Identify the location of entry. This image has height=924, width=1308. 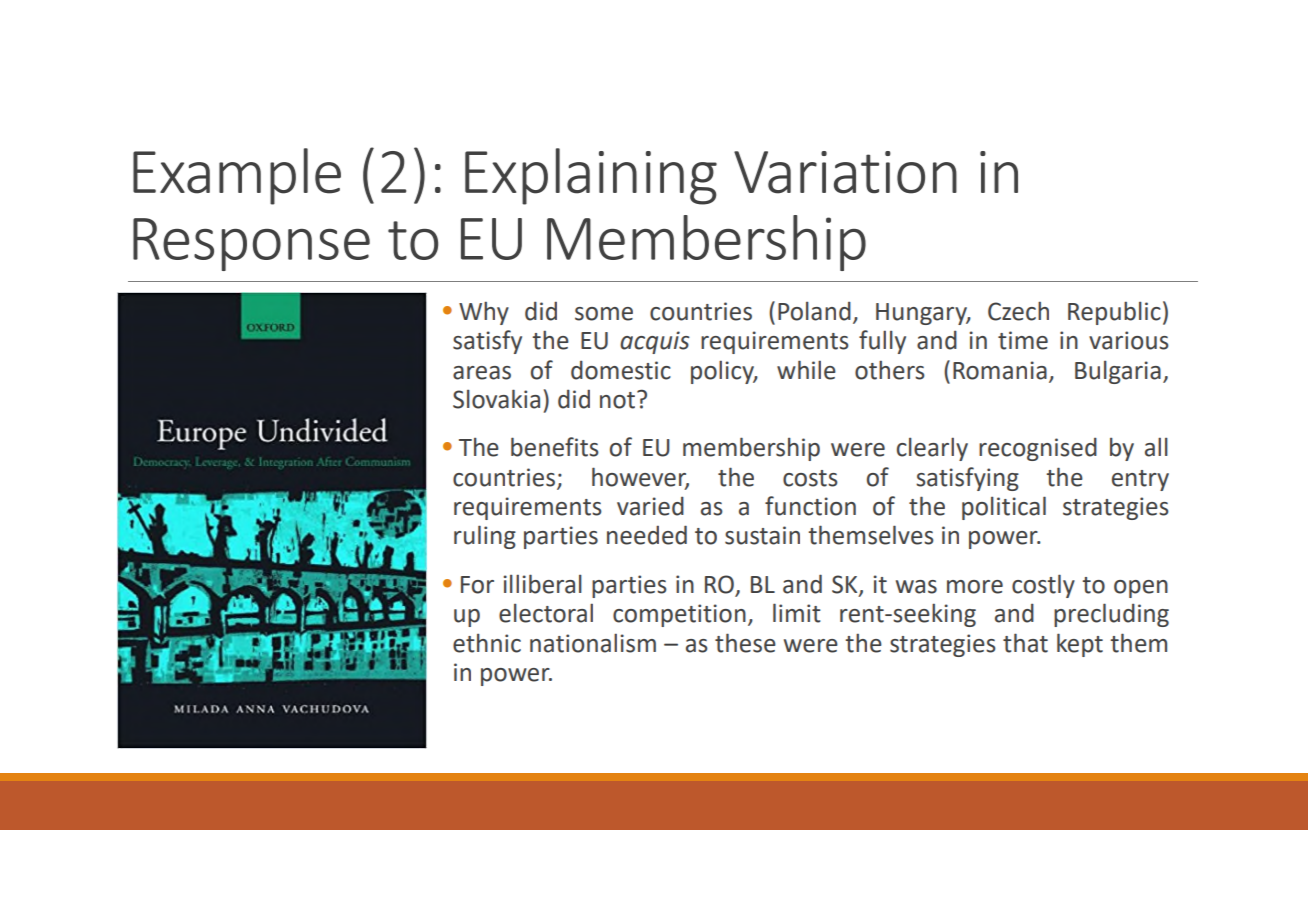
(1140, 480).
